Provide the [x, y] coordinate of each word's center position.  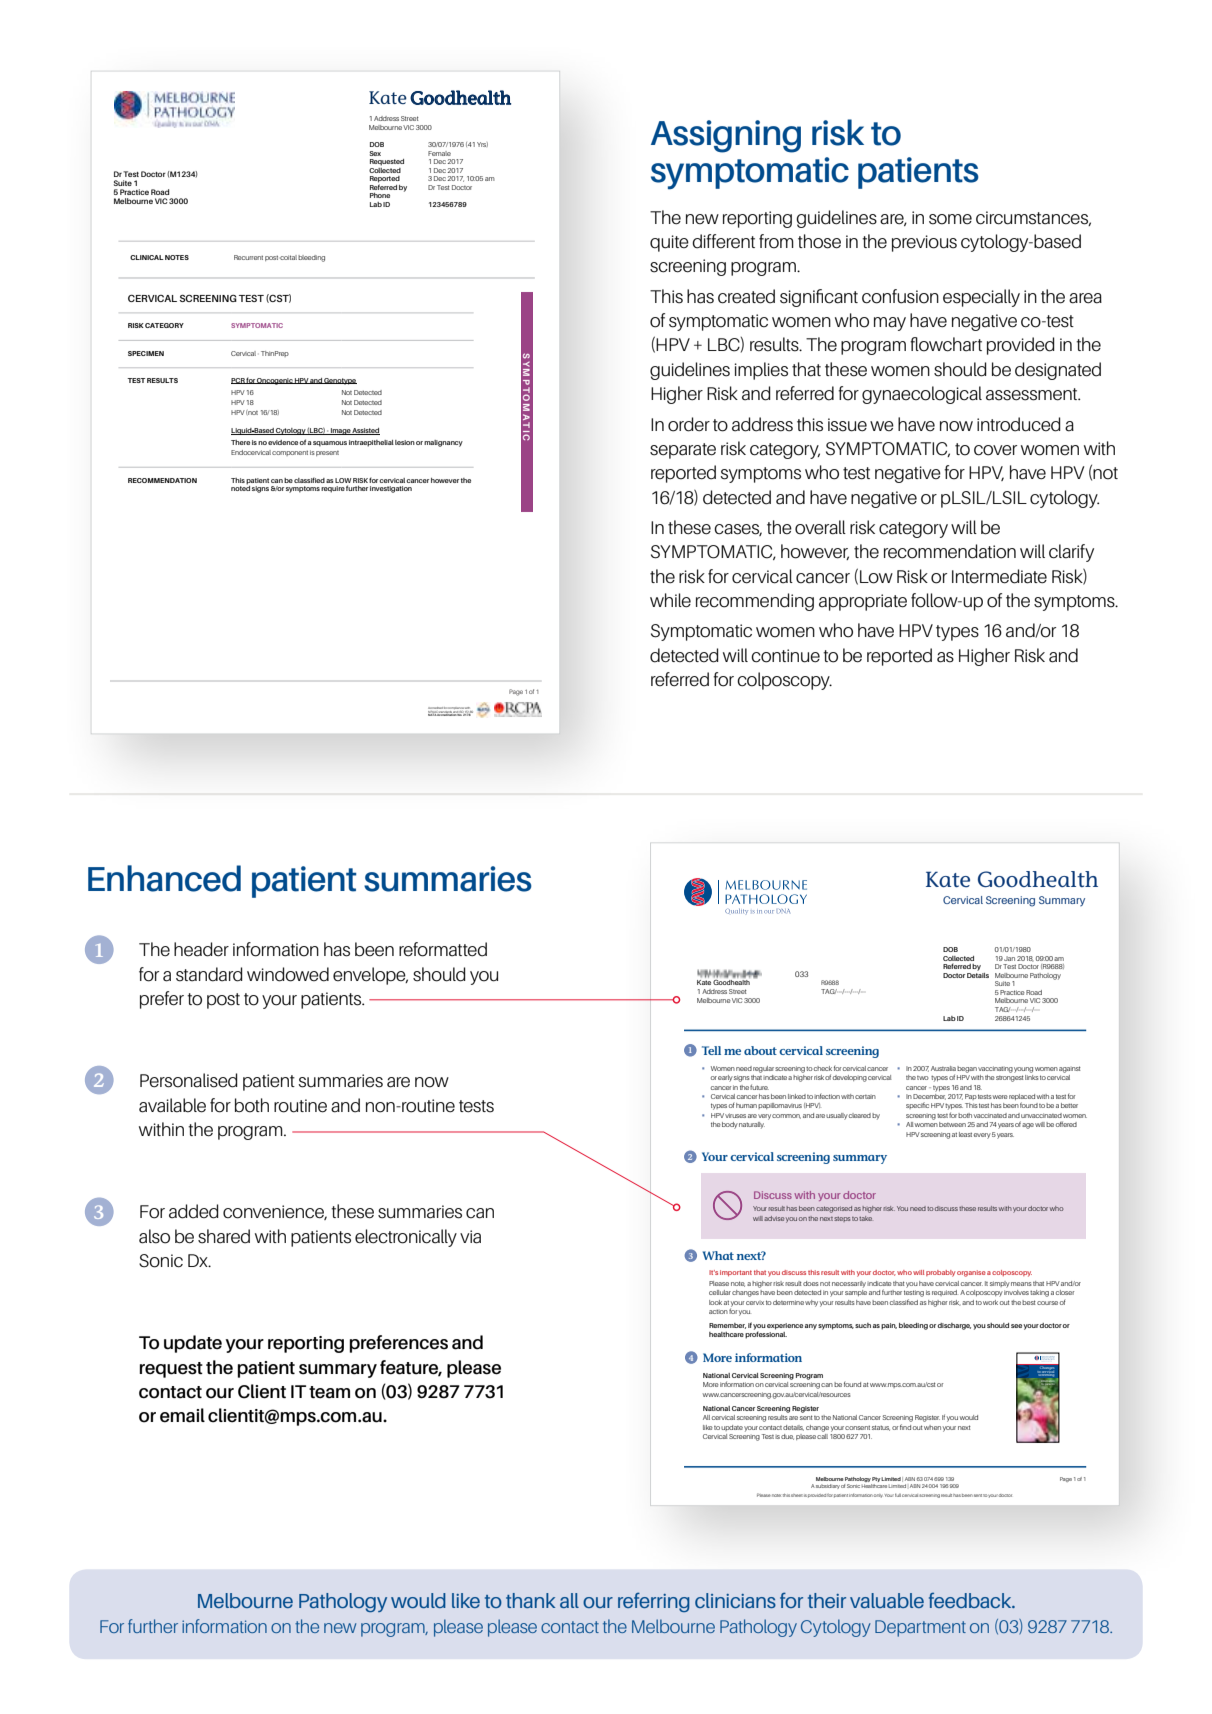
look [715, 1302]
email [182, 1415]
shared [224, 1236]
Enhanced [164, 878]
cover [995, 450]
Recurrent [248, 257]
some [950, 219]
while [670, 600]
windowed [288, 974]
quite [669, 243]
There [240, 442]
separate [683, 451]
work [990, 1302]
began [967, 1069]
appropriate [863, 602]
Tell [711, 1050]
